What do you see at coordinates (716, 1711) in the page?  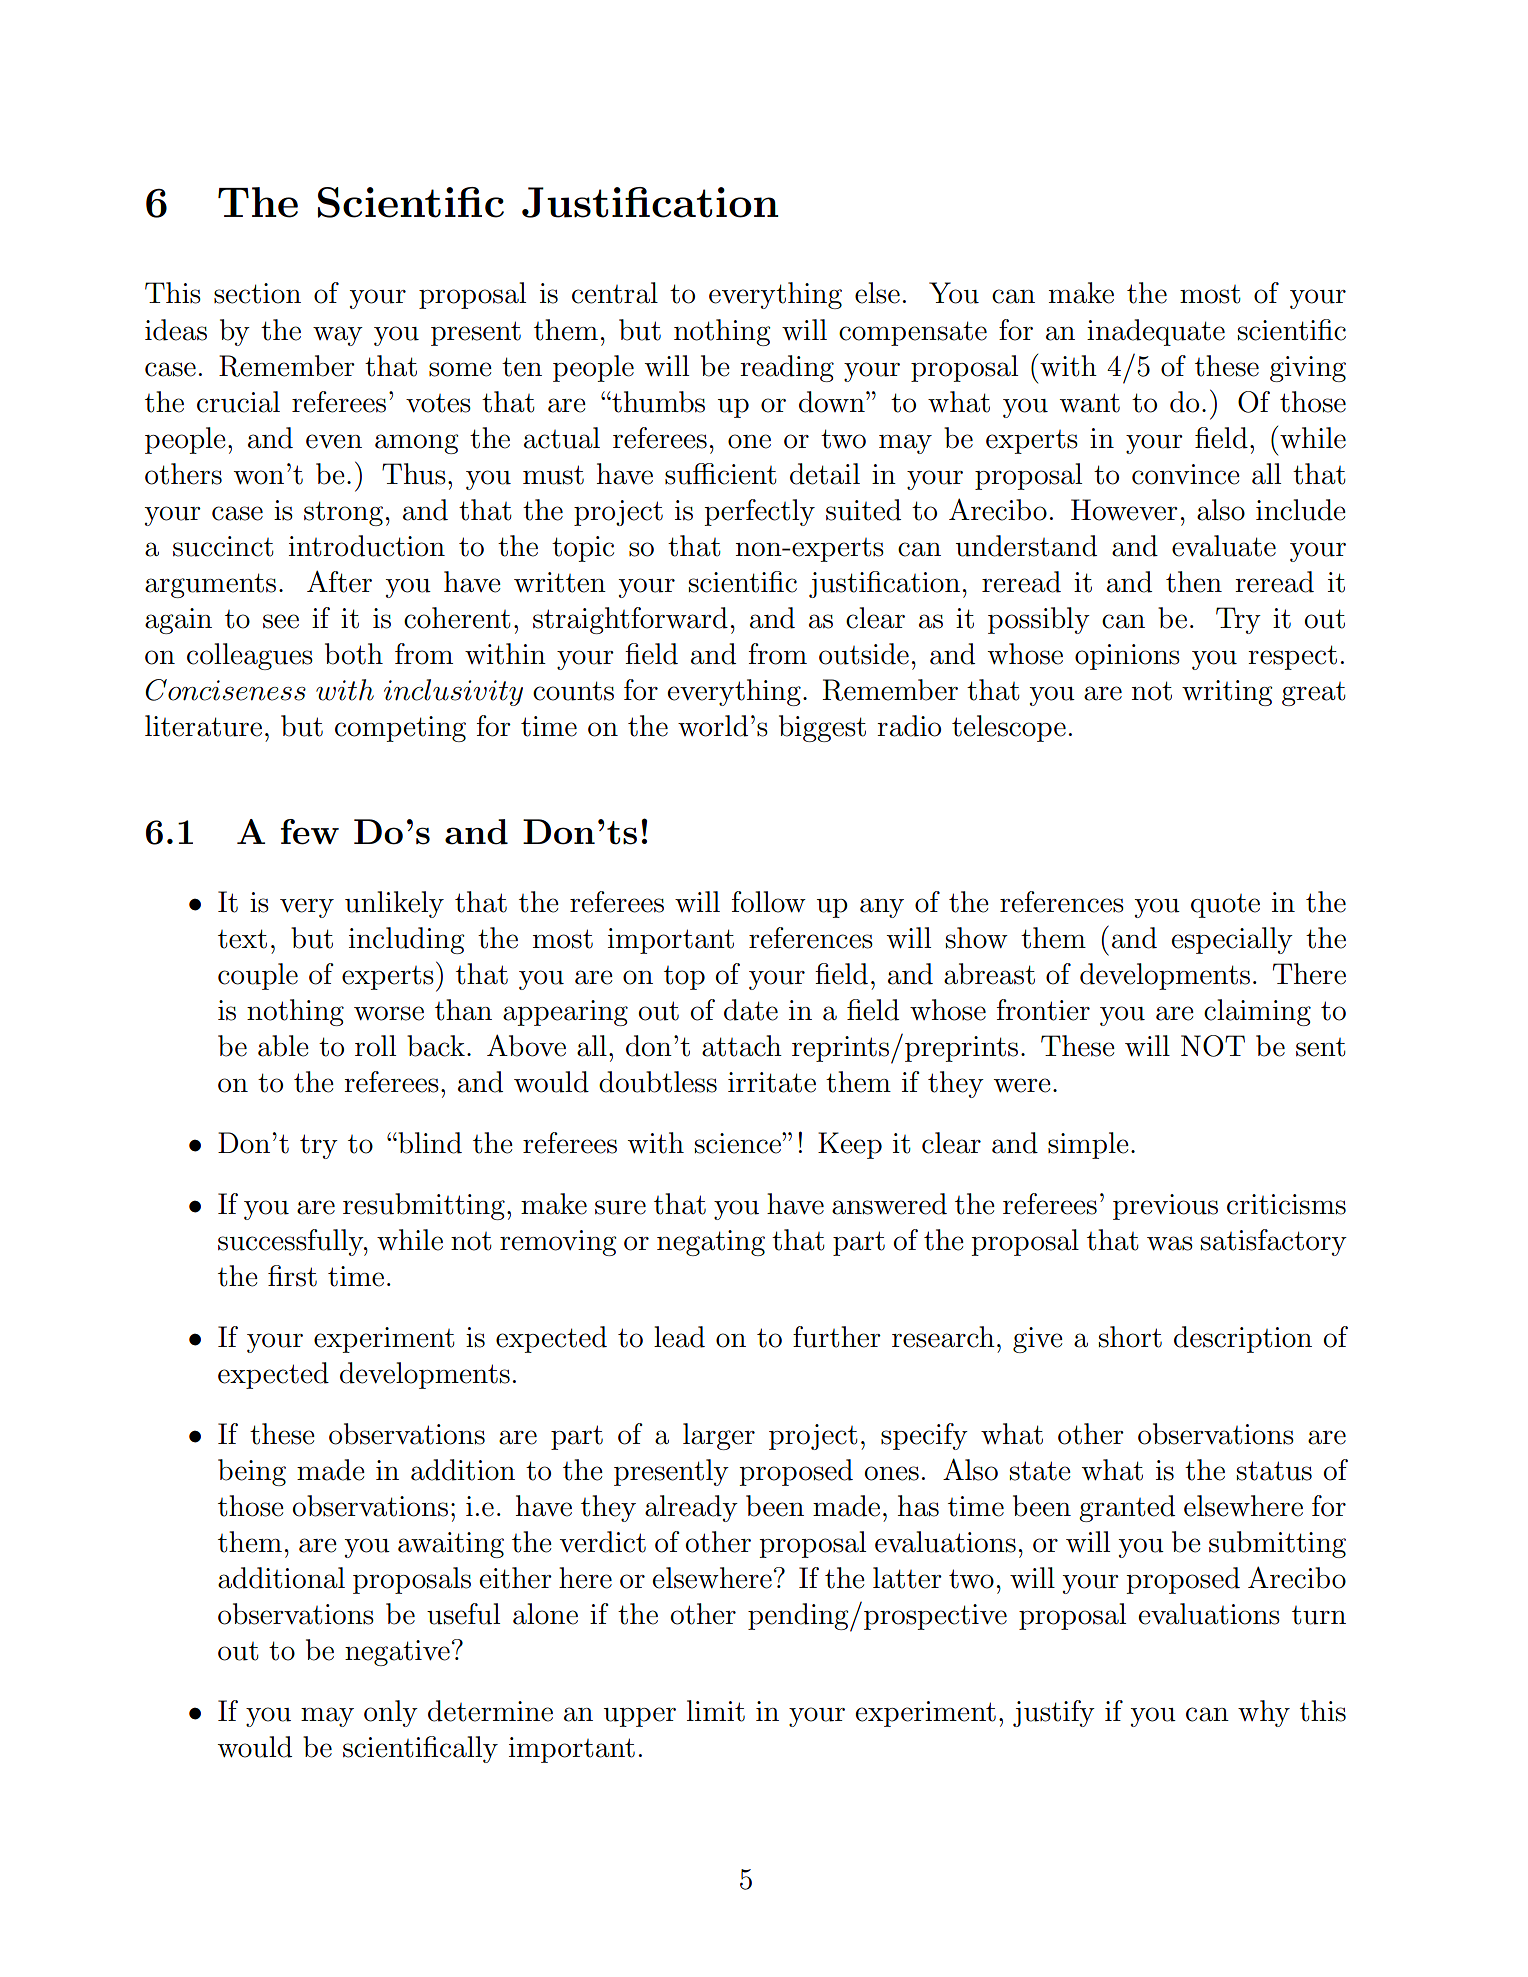 I see `limit` at bounding box center [716, 1711].
